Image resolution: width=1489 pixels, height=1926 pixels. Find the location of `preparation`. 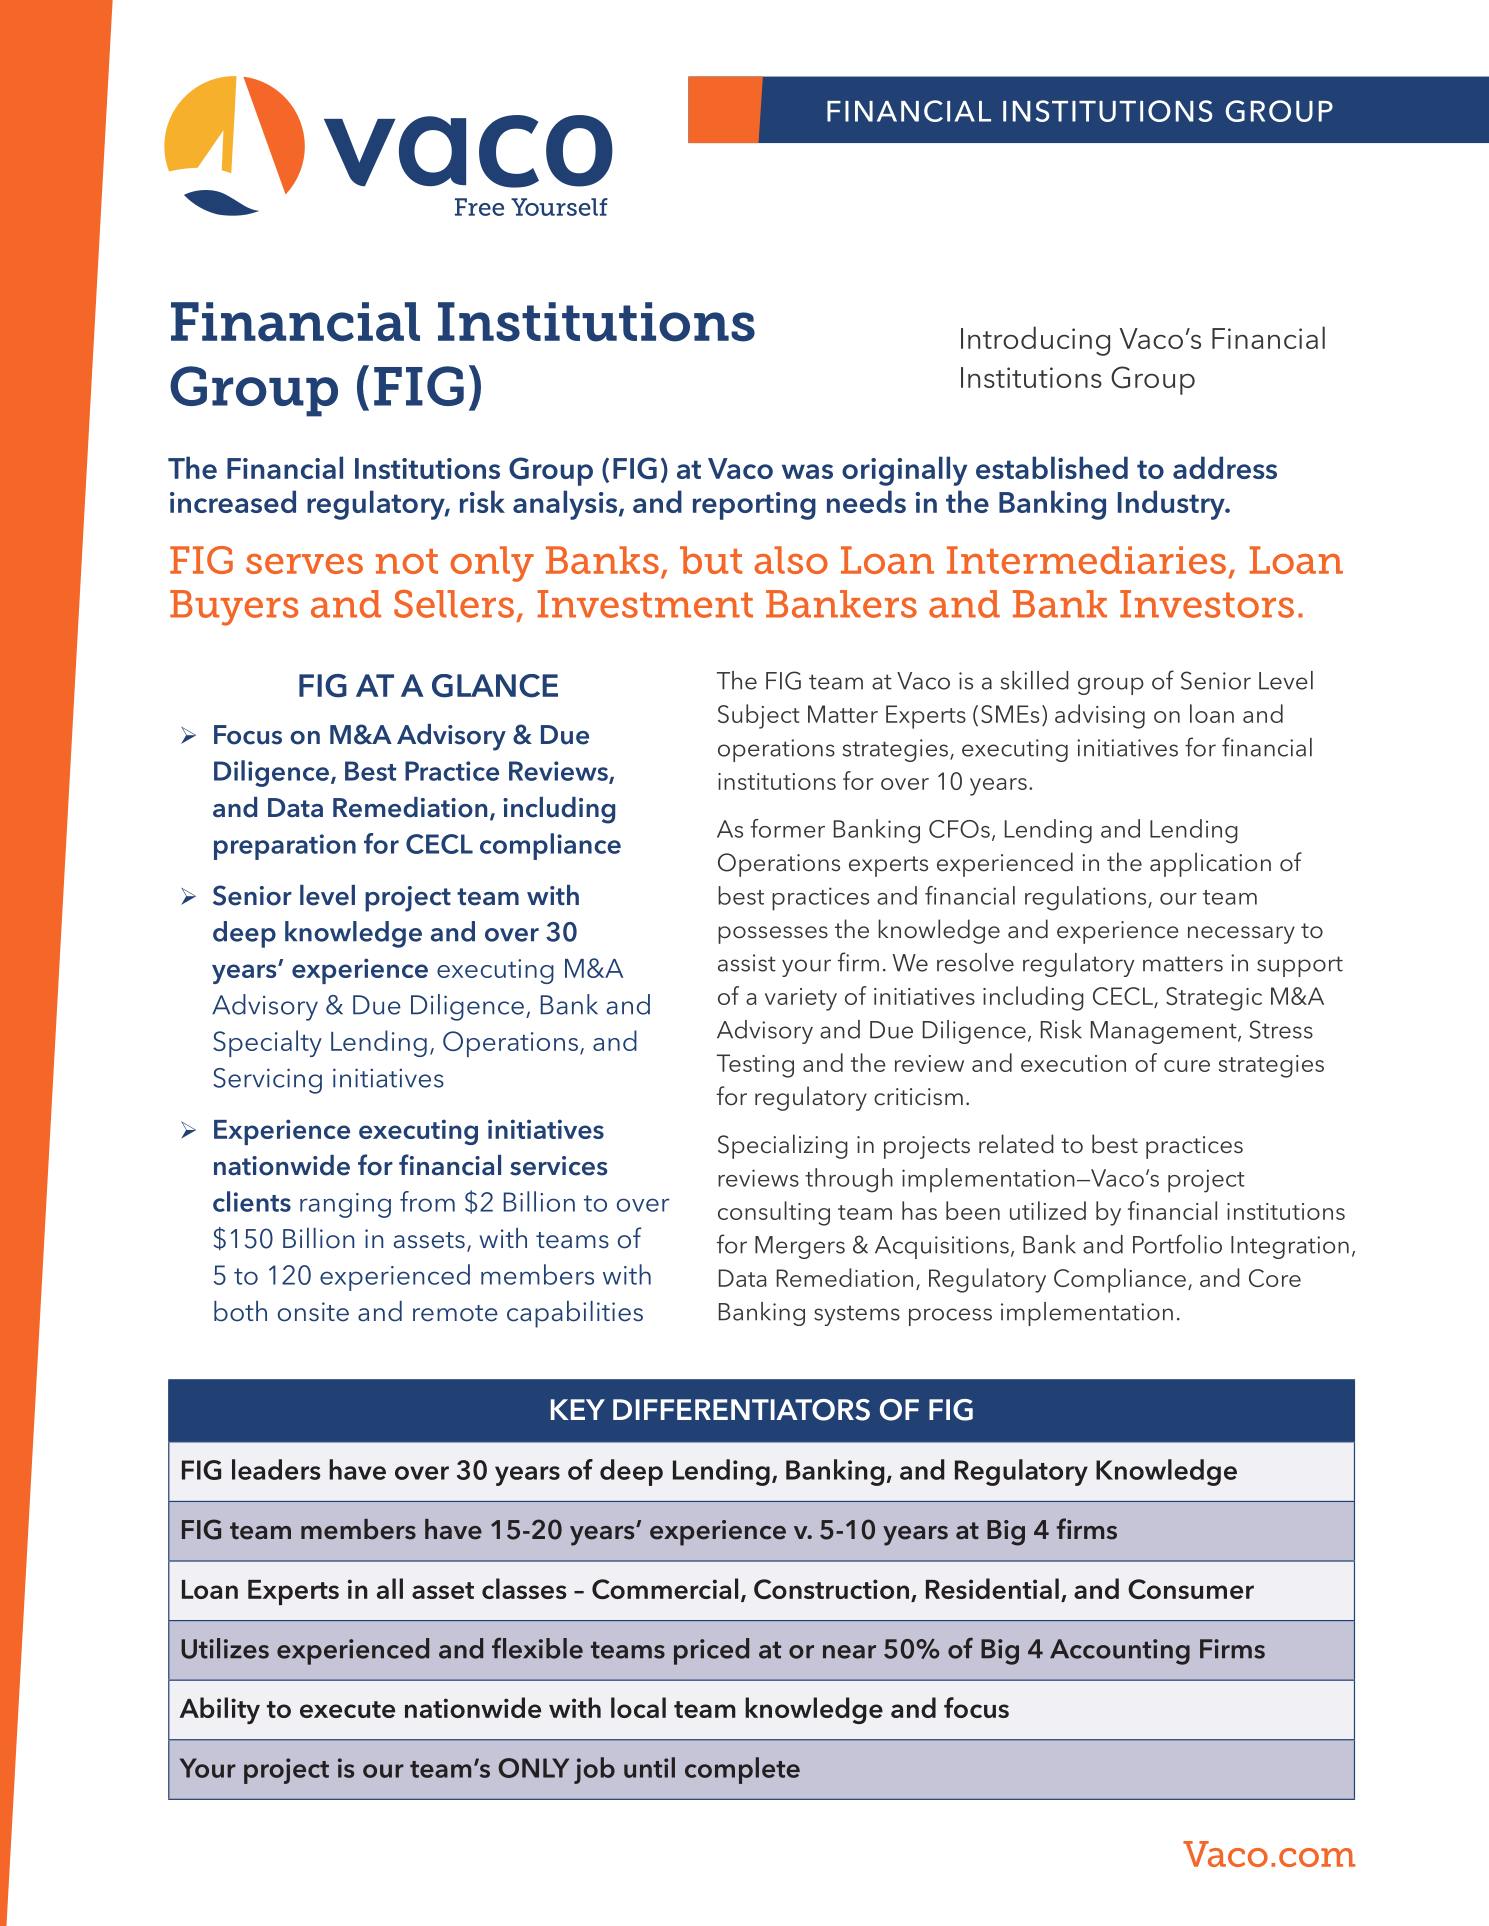

preparation is located at coordinates (285, 847).
